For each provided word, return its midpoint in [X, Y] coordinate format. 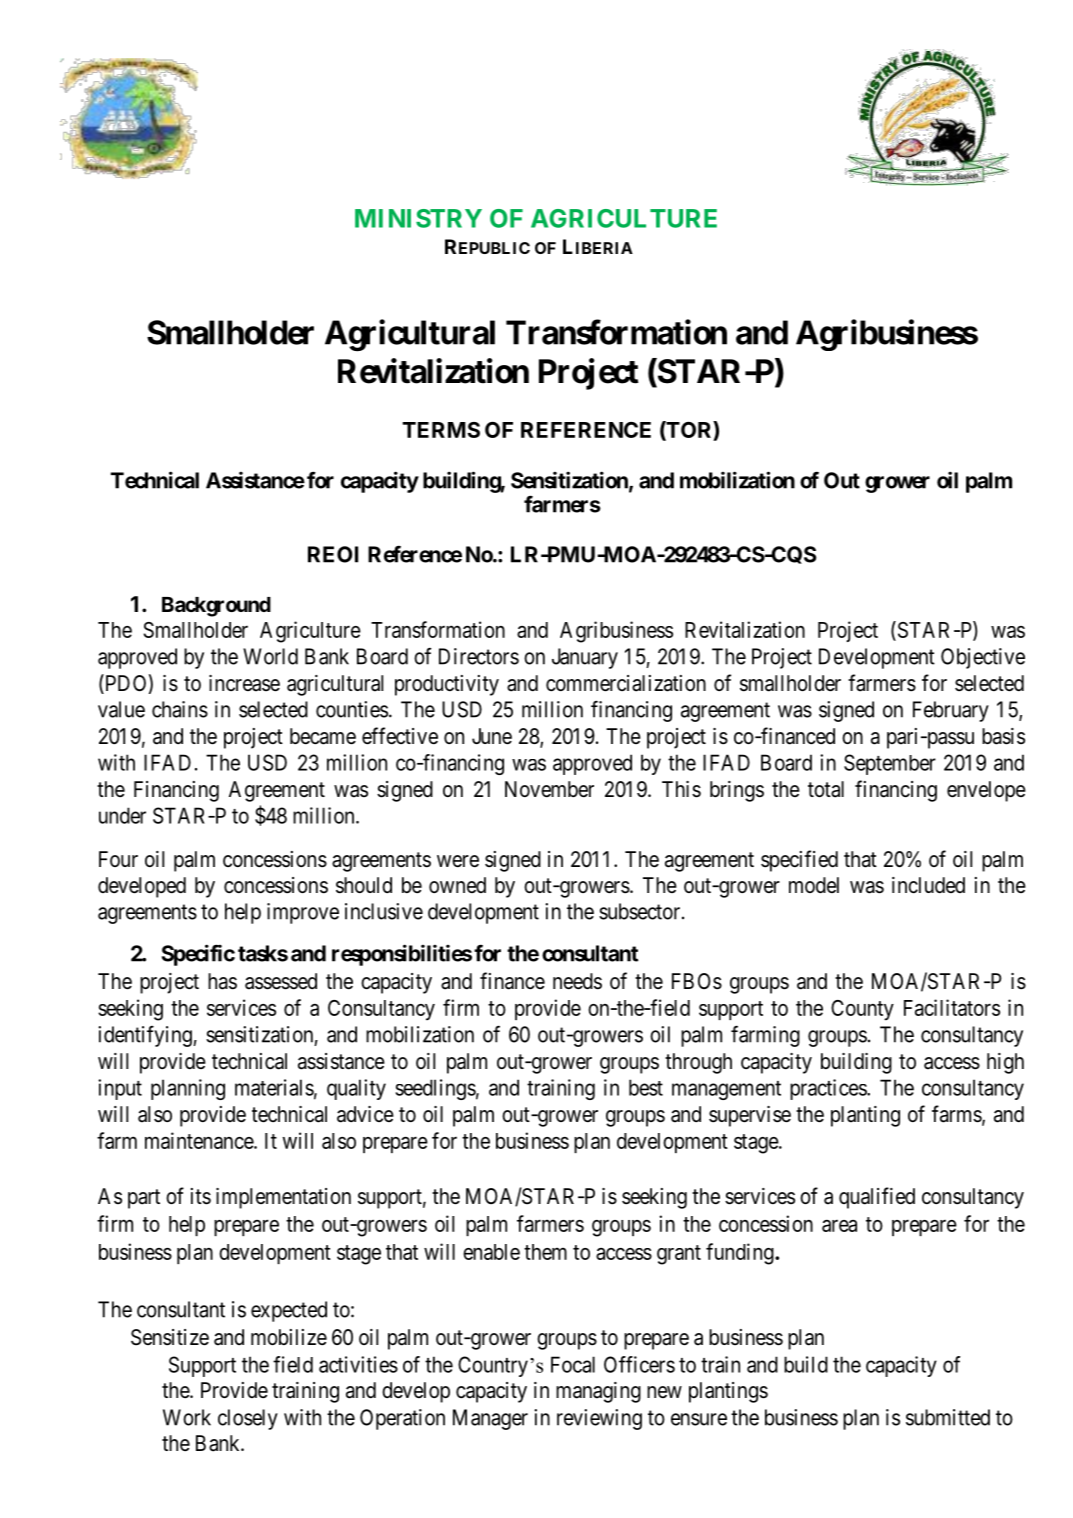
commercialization [626, 683]
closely [248, 1419]
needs [577, 981]
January [585, 658]
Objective [983, 658]
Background [216, 607]
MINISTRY [418, 218]
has [222, 981]
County [862, 1010]
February [951, 711]
